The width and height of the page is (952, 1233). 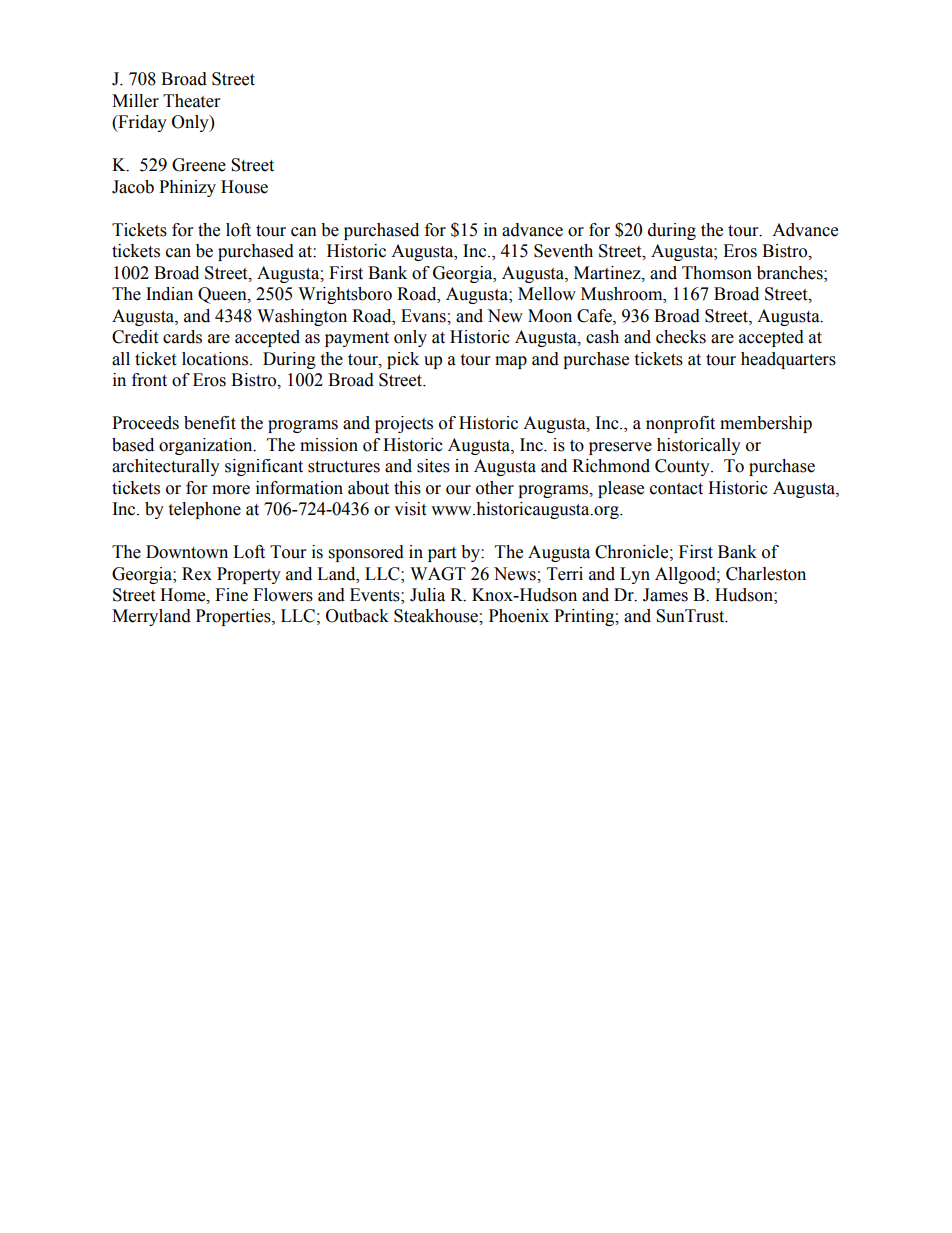 I want to click on Seventh, so click(x=563, y=251).
